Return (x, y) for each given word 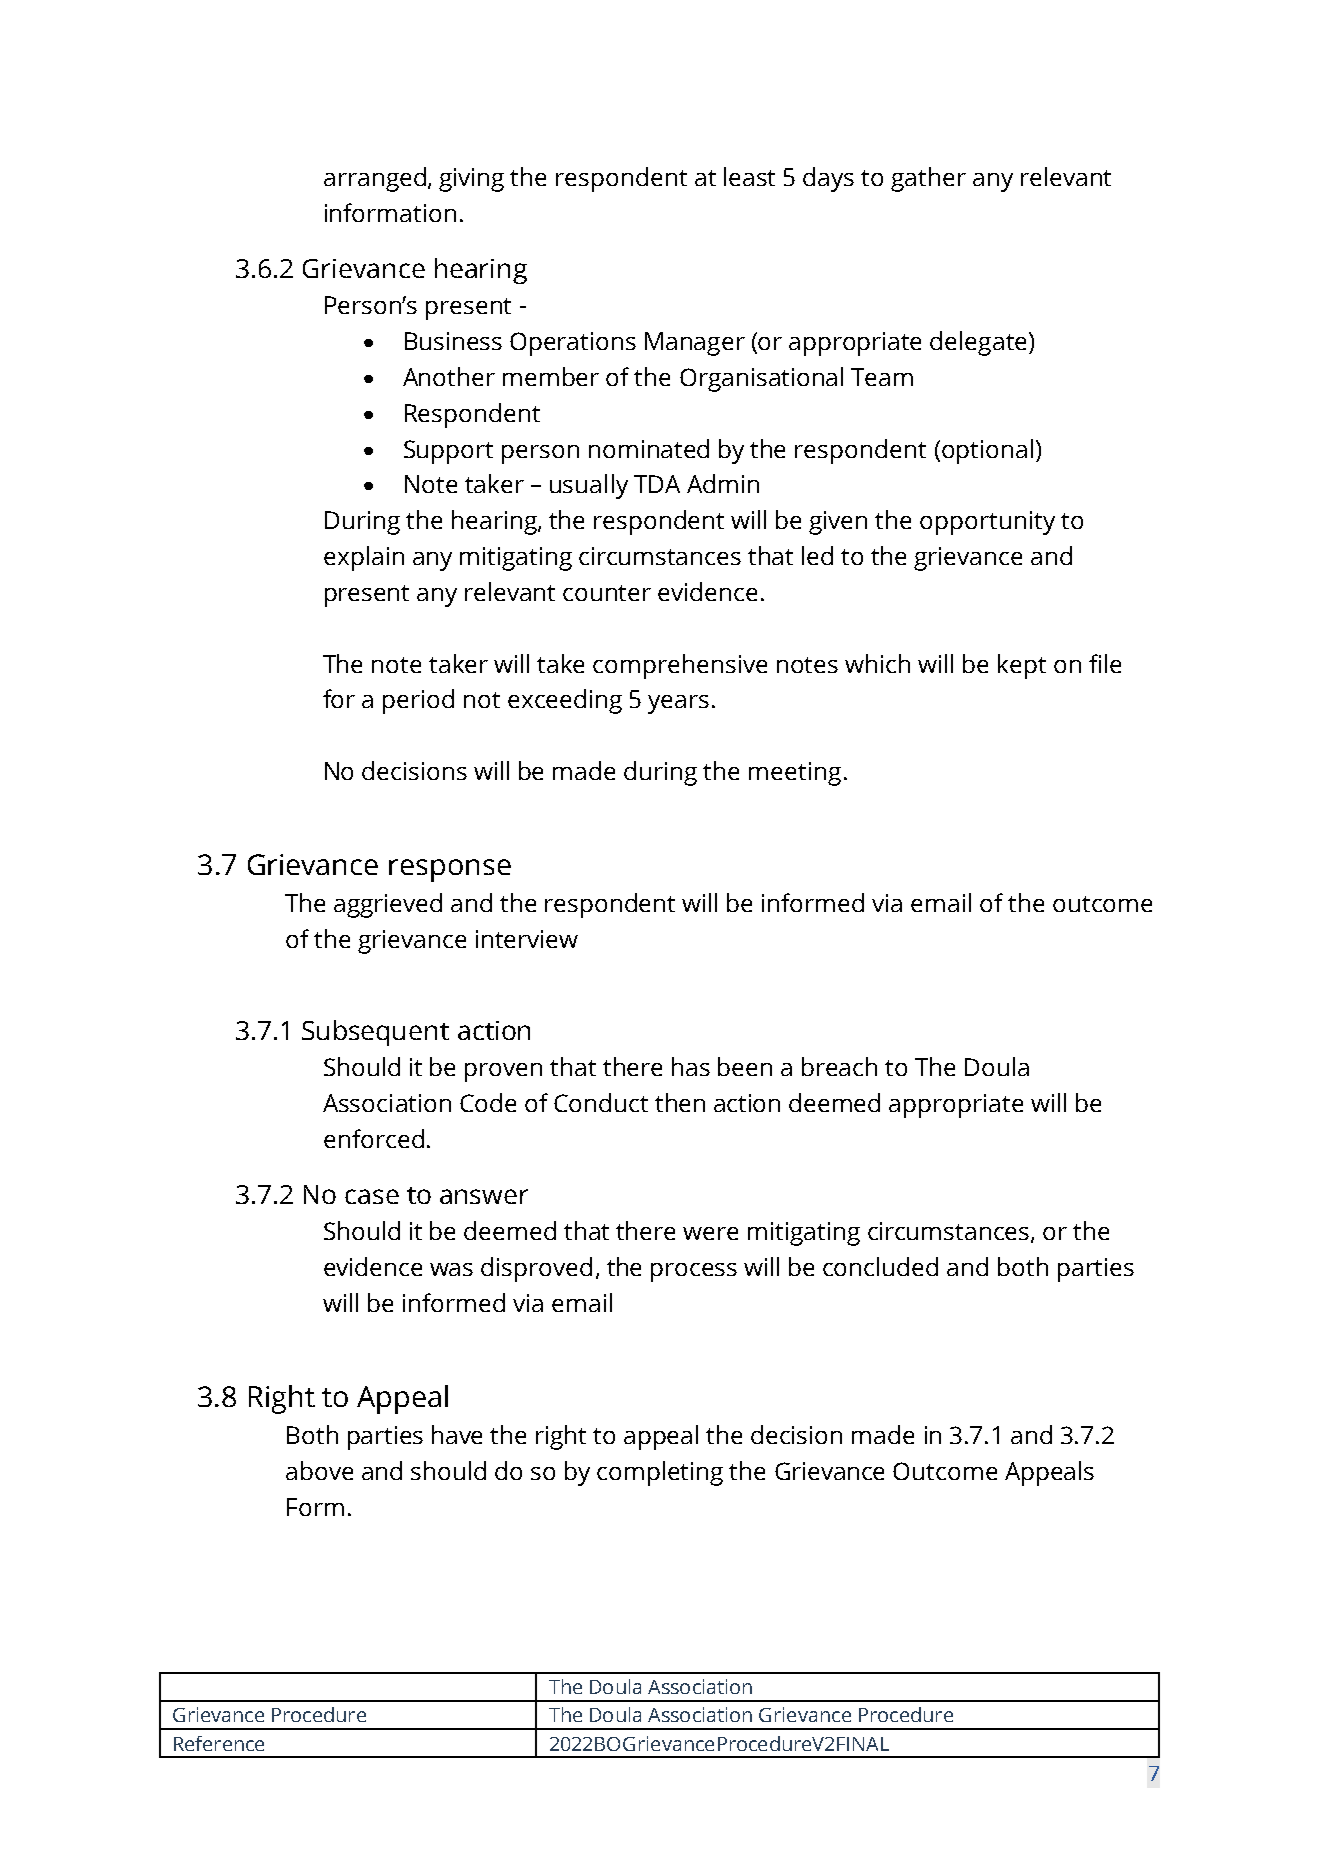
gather (928, 179)
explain (364, 558)
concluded (880, 1266)
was (451, 1269)
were (710, 1233)
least (749, 176)
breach (839, 1066)
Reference (219, 1743)
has (691, 1066)
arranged (375, 179)
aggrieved (388, 905)
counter (607, 593)
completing (660, 1473)
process (694, 1272)
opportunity (987, 523)
